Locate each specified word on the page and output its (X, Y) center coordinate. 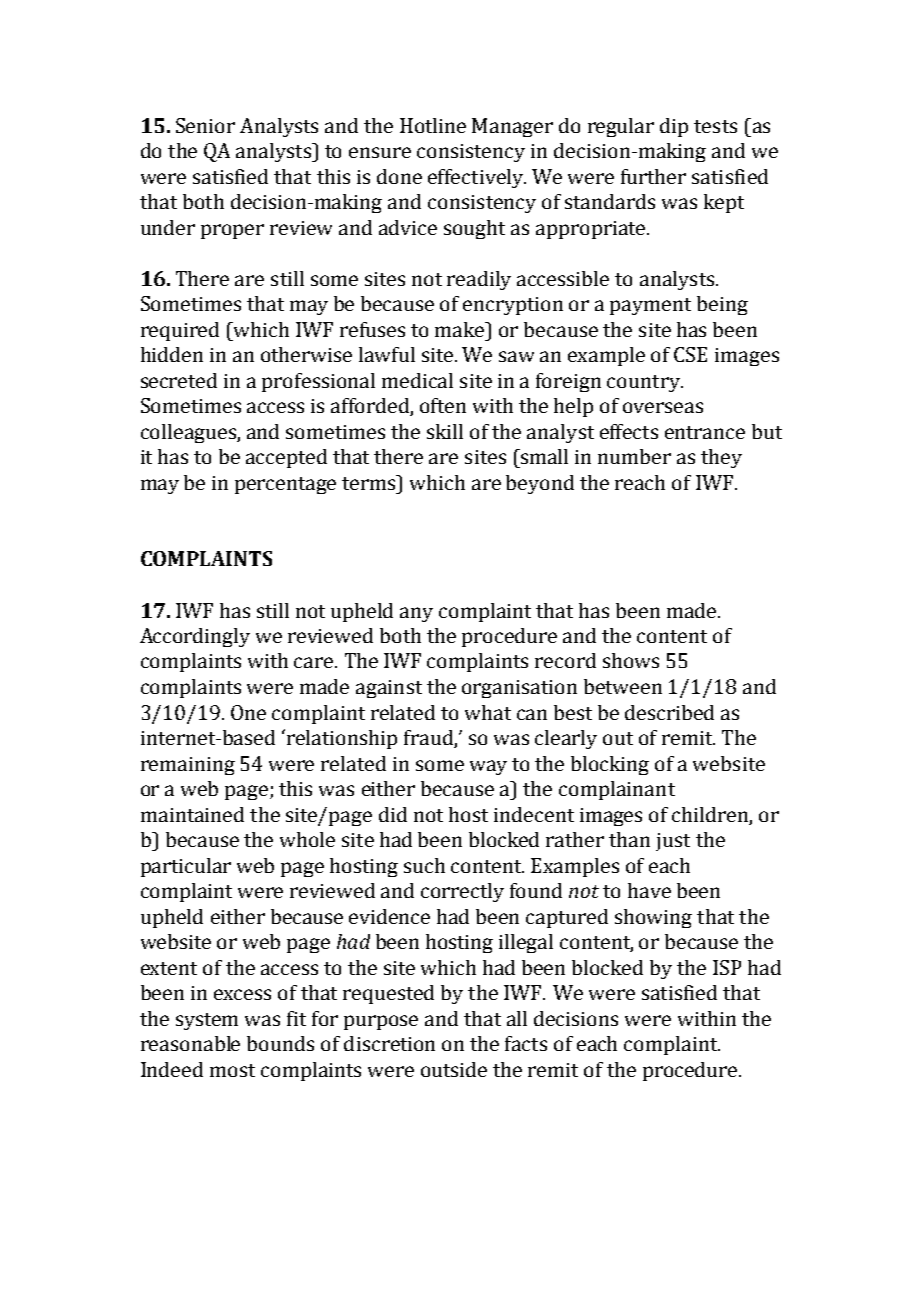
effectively (477, 178)
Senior (205, 125)
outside (454, 1069)
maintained (192, 814)
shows (631, 660)
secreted (179, 380)
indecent (534, 814)
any (416, 614)
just (673, 842)
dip (674, 127)
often (443, 405)
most (232, 1070)
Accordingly (195, 637)
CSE (690, 354)
